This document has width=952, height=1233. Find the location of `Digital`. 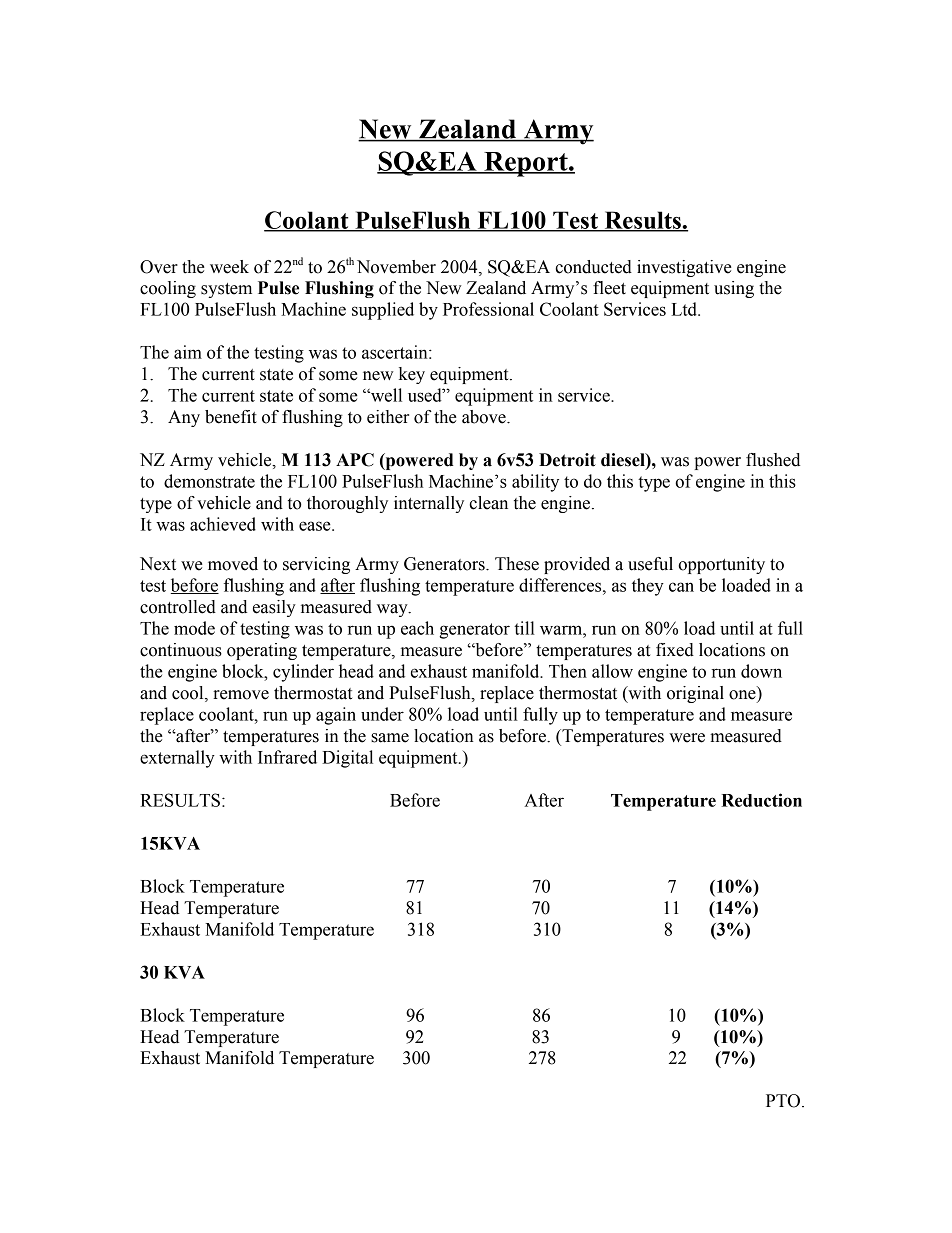

Digital is located at coordinates (347, 759).
